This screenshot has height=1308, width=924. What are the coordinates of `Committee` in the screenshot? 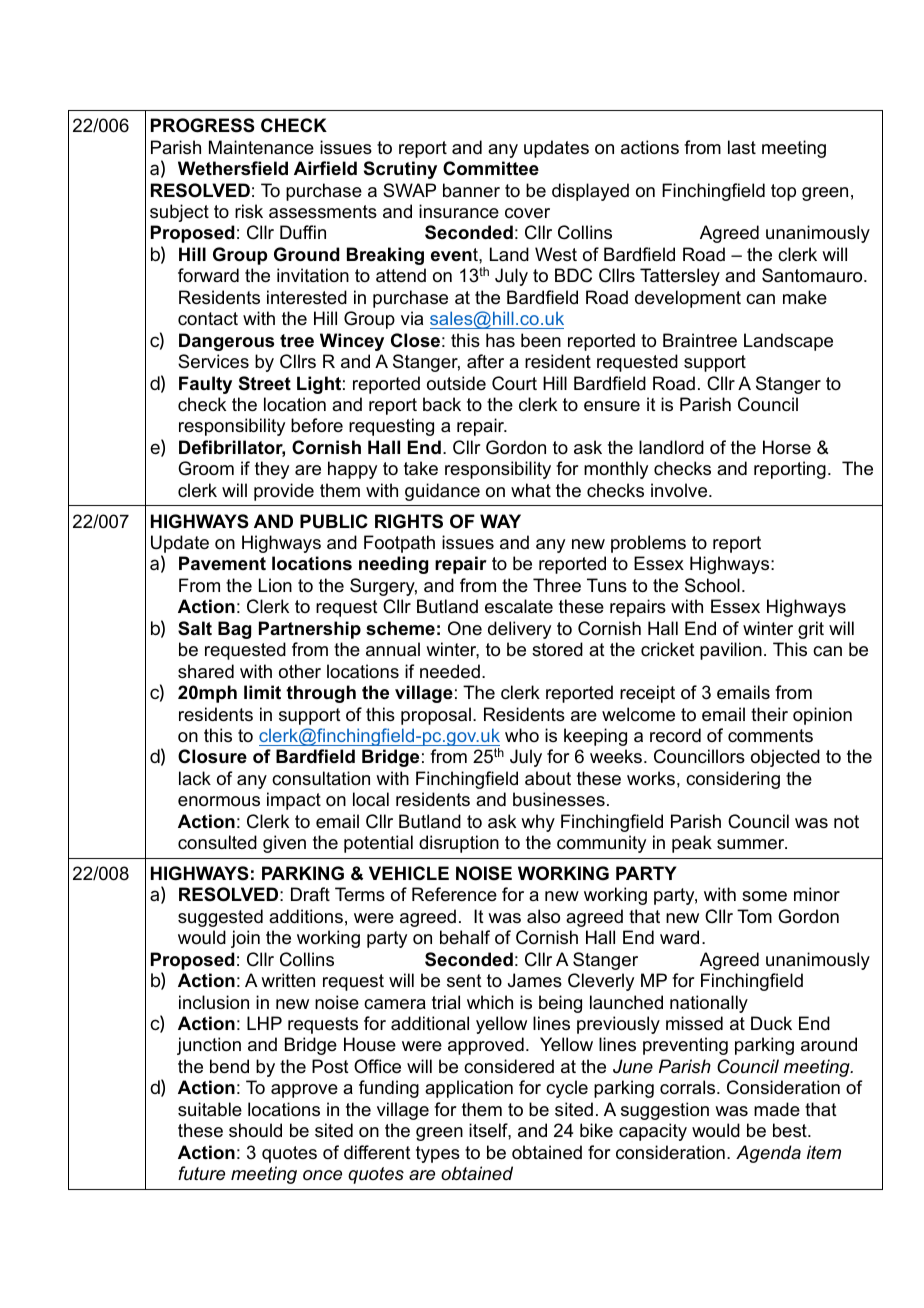 It's located at (491, 168).
